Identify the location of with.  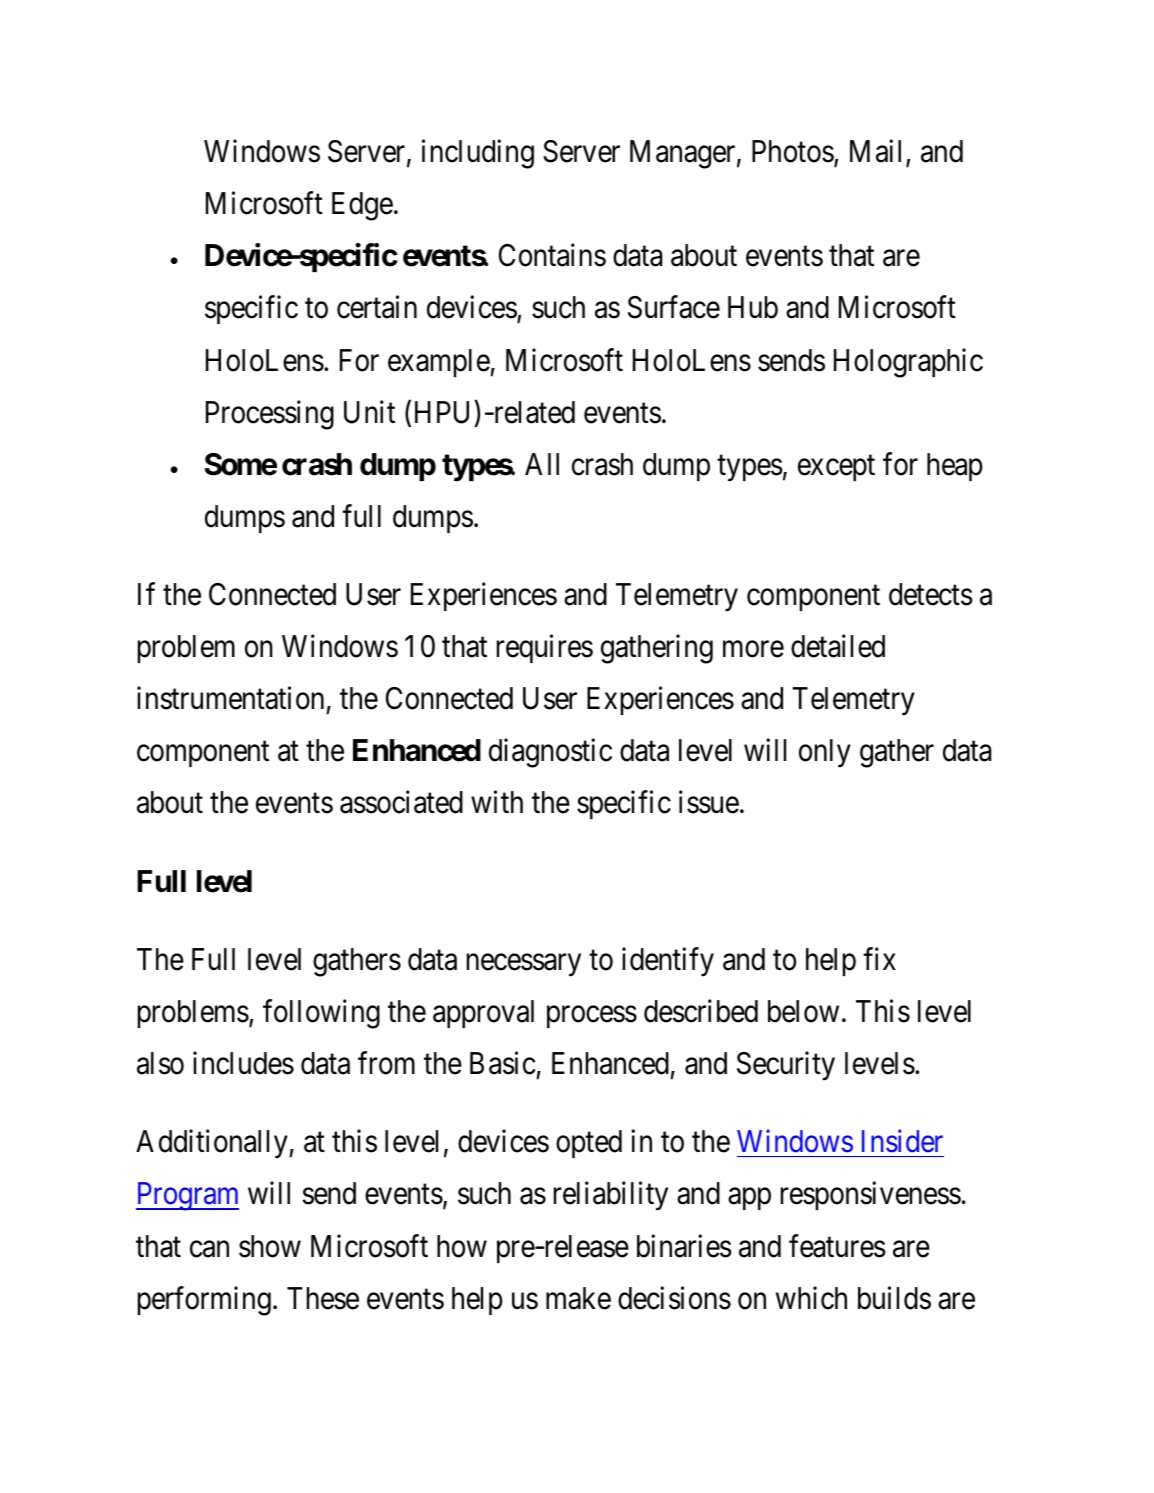
(497, 802).
